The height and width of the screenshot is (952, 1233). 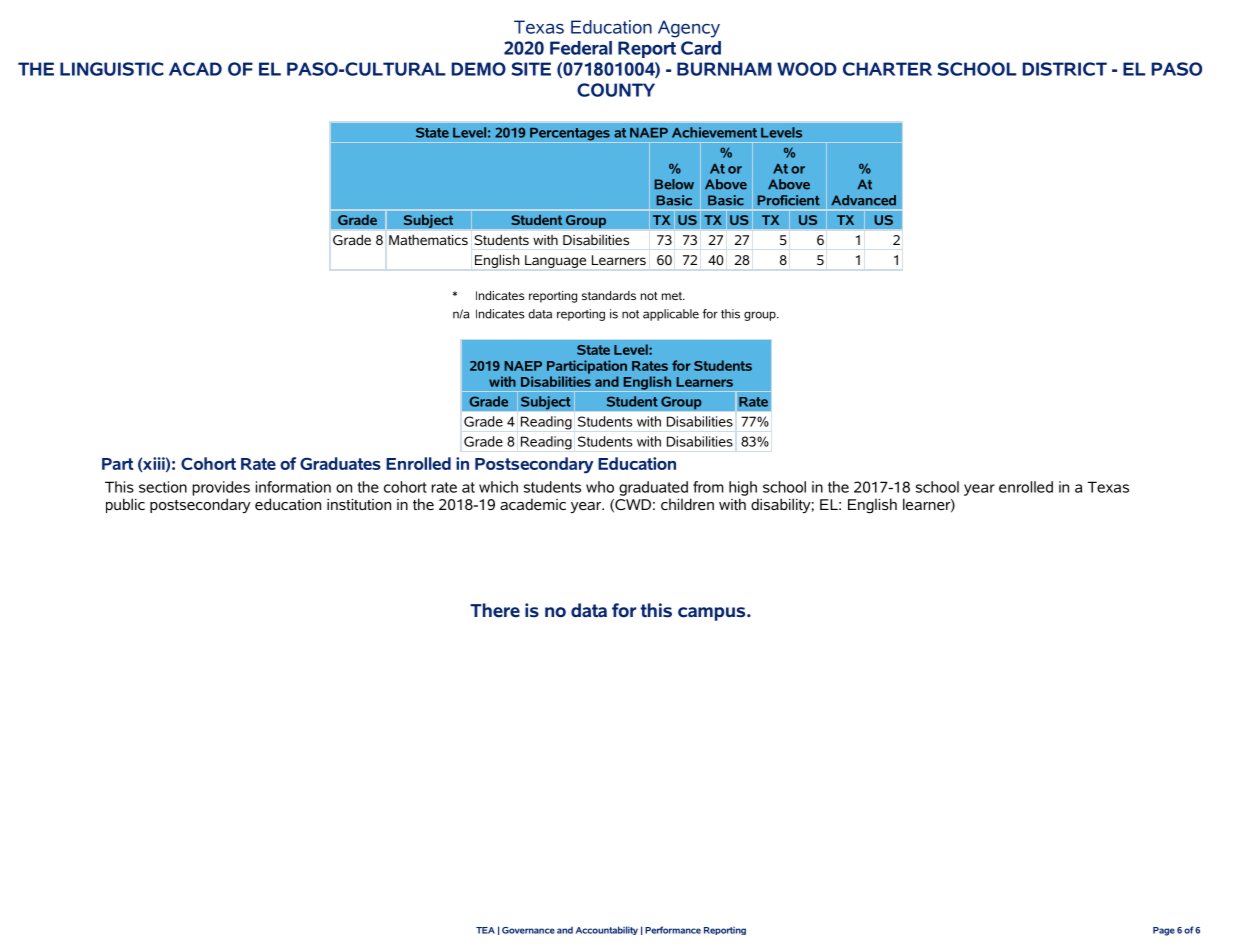 What do you see at coordinates (863, 200) in the screenshot?
I see `Advanced` at bounding box center [863, 200].
